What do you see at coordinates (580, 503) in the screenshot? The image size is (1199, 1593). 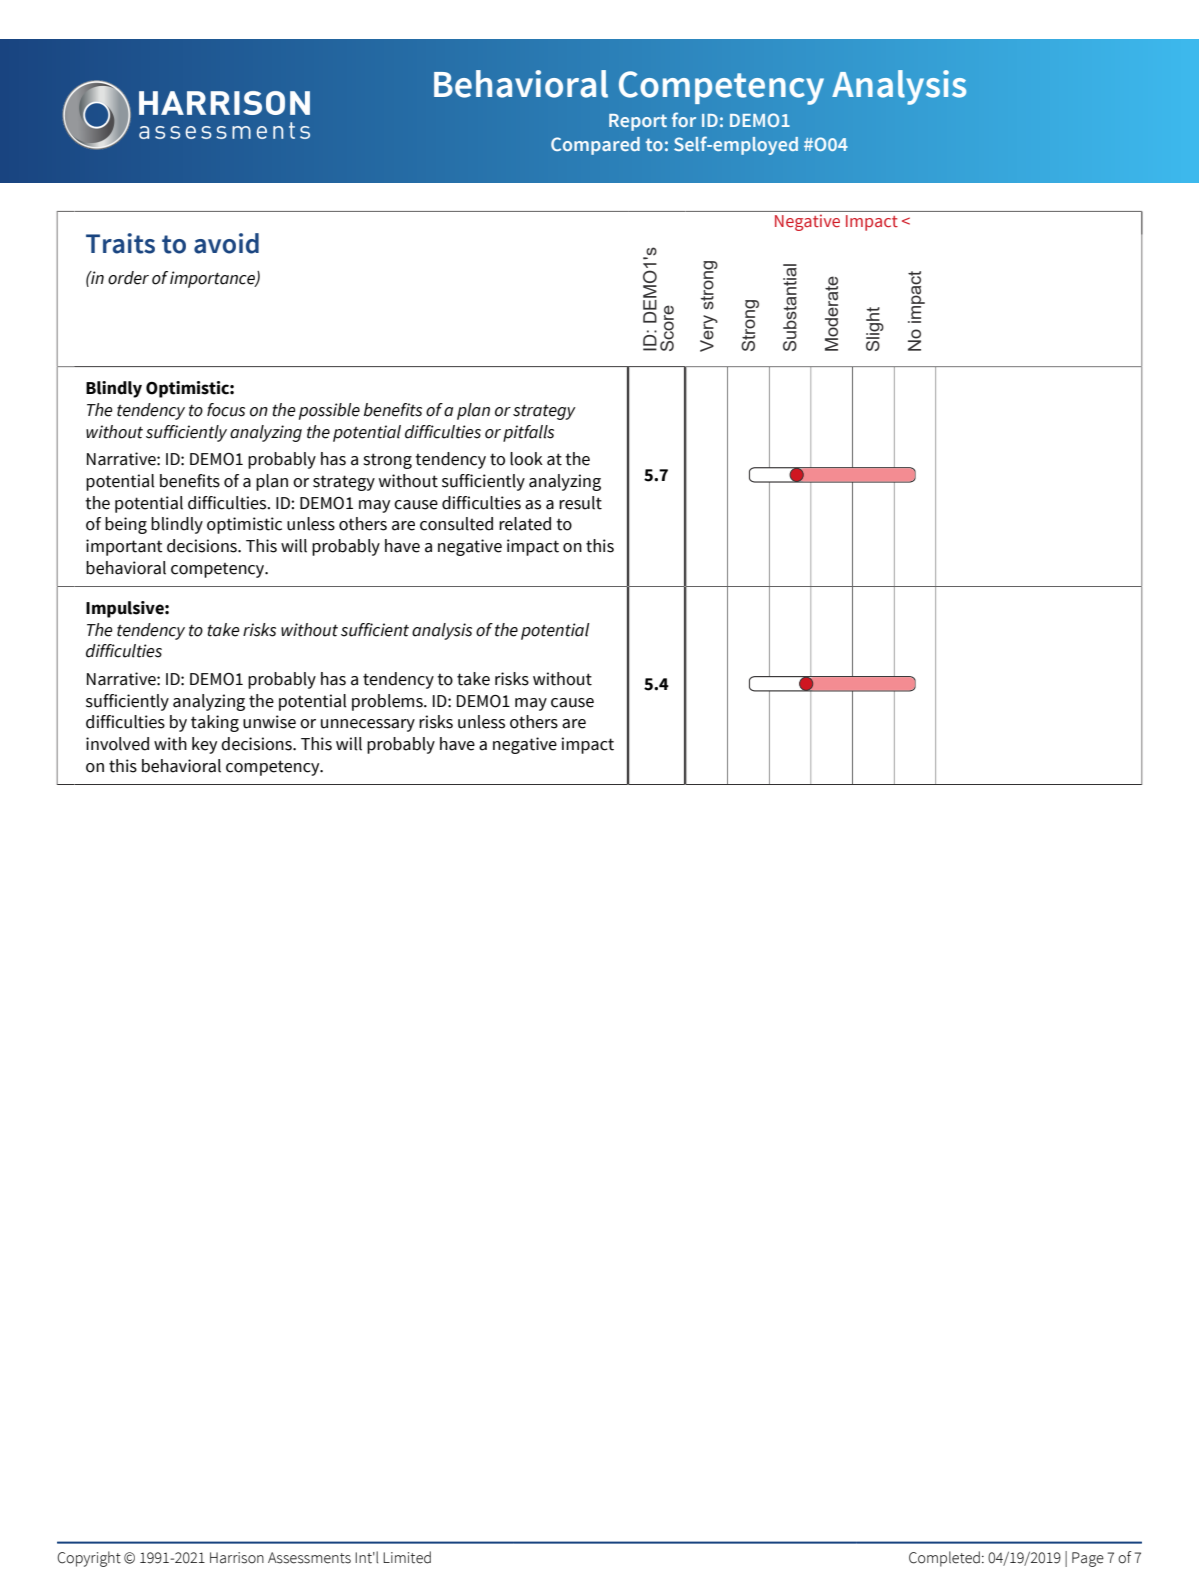 I see `result` at bounding box center [580, 503].
